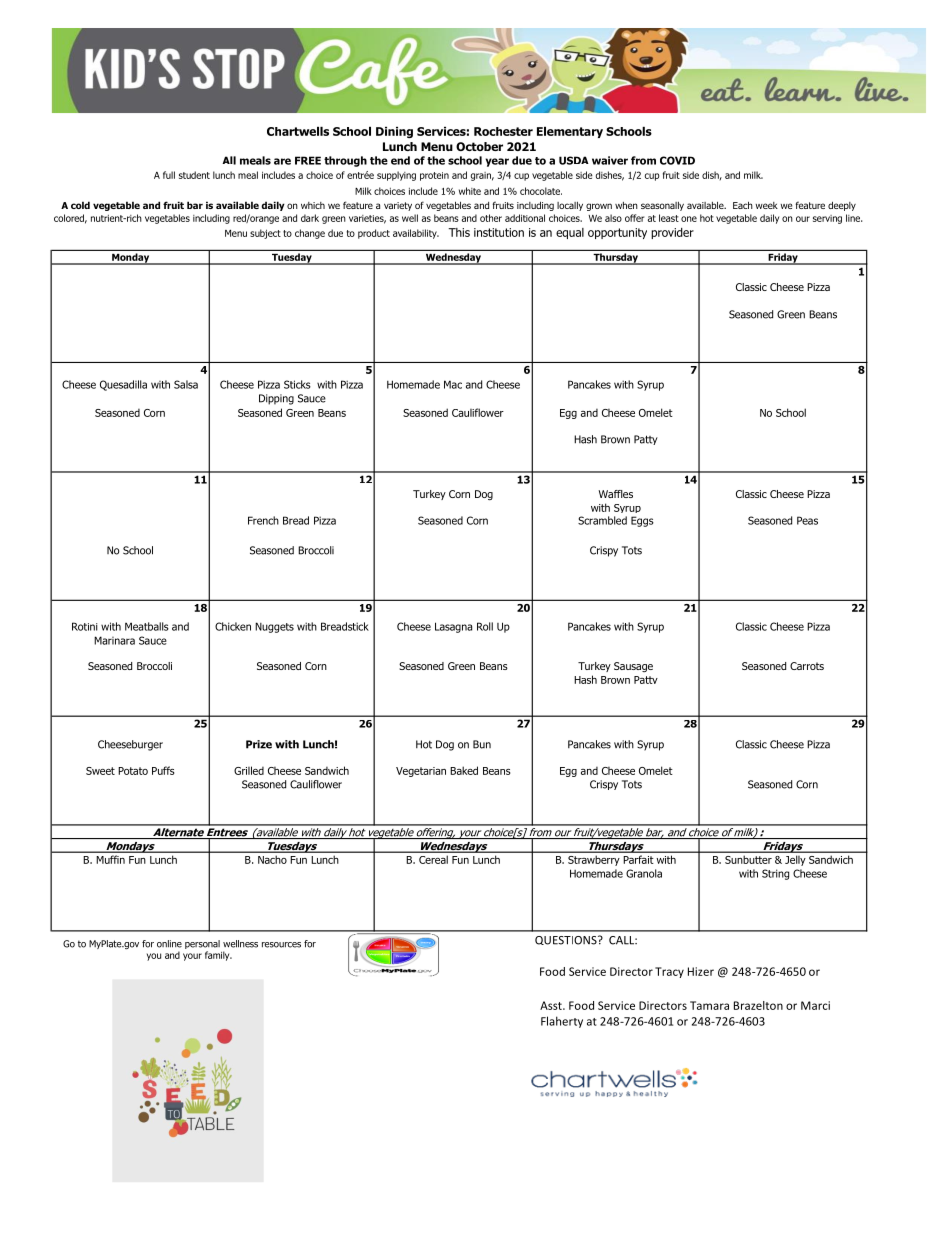  What do you see at coordinates (775, 874) in the screenshot?
I see `String` at bounding box center [775, 874].
